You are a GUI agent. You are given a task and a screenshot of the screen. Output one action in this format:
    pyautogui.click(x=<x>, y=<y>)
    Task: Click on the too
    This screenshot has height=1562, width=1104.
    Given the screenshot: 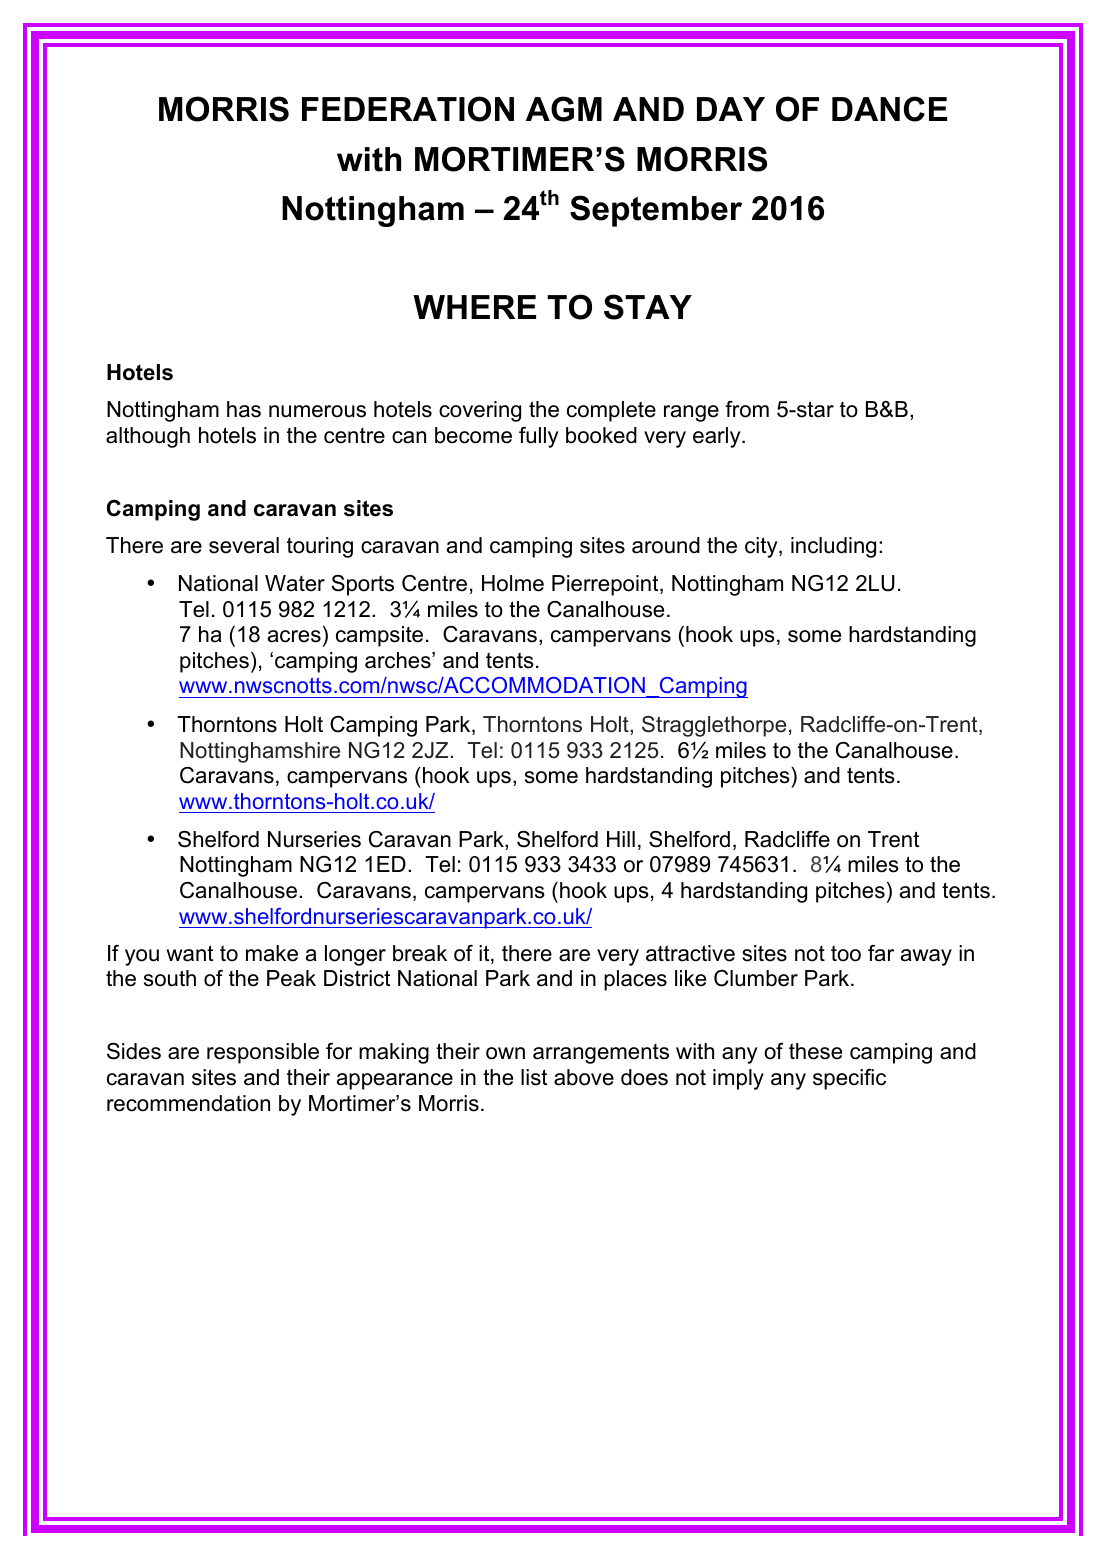 What is the action you would take?
    pyautogui.click(x=846, y=953)
